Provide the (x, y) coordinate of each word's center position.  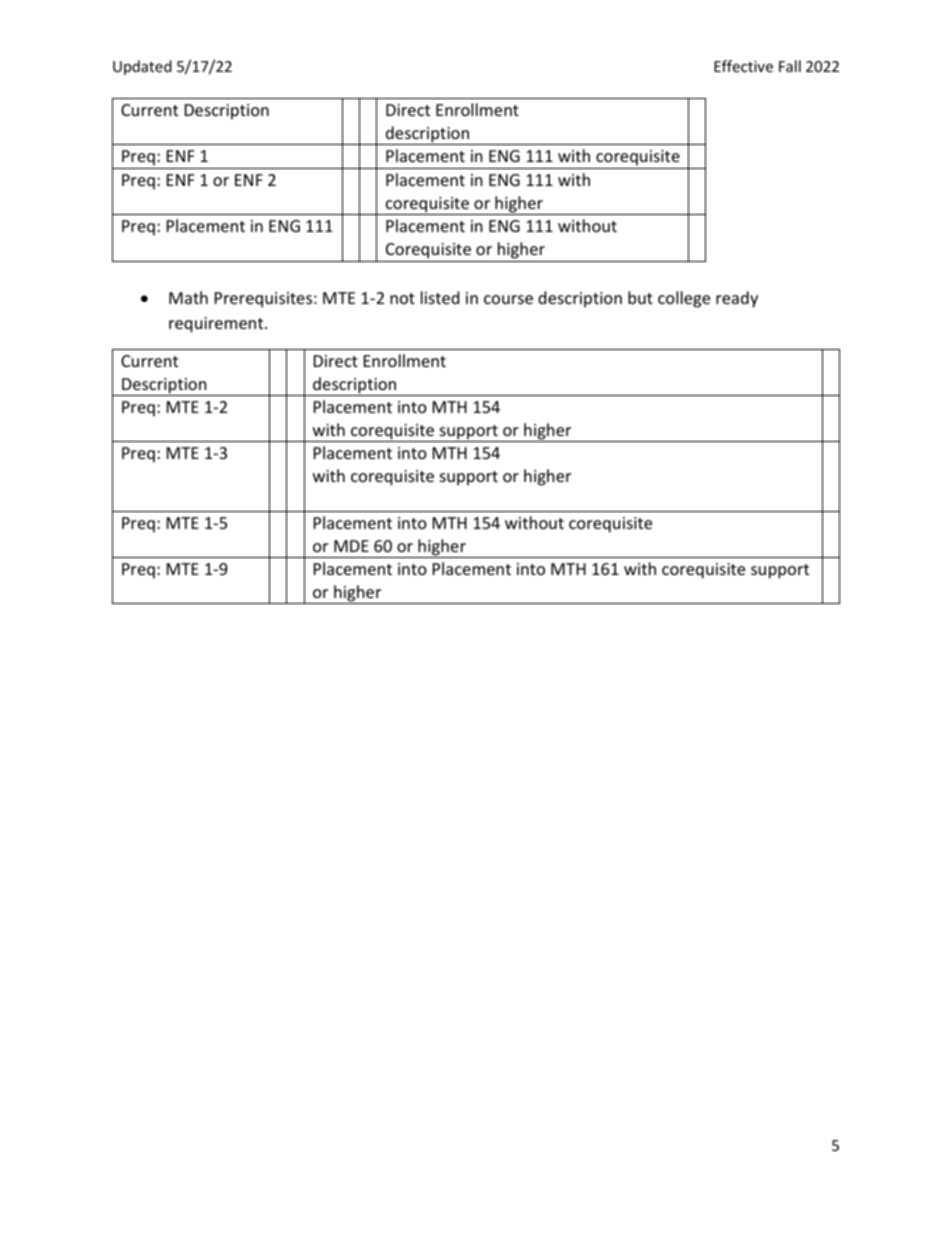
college (684, 299)
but (640, 297)
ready (737, 299)
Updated (142, 67)
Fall (790, 66)
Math (188, 297)
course (508, 299)
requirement (217, 325)
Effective (743, 66)
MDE (351, 546)
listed (440, 297)
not (402, 298)
